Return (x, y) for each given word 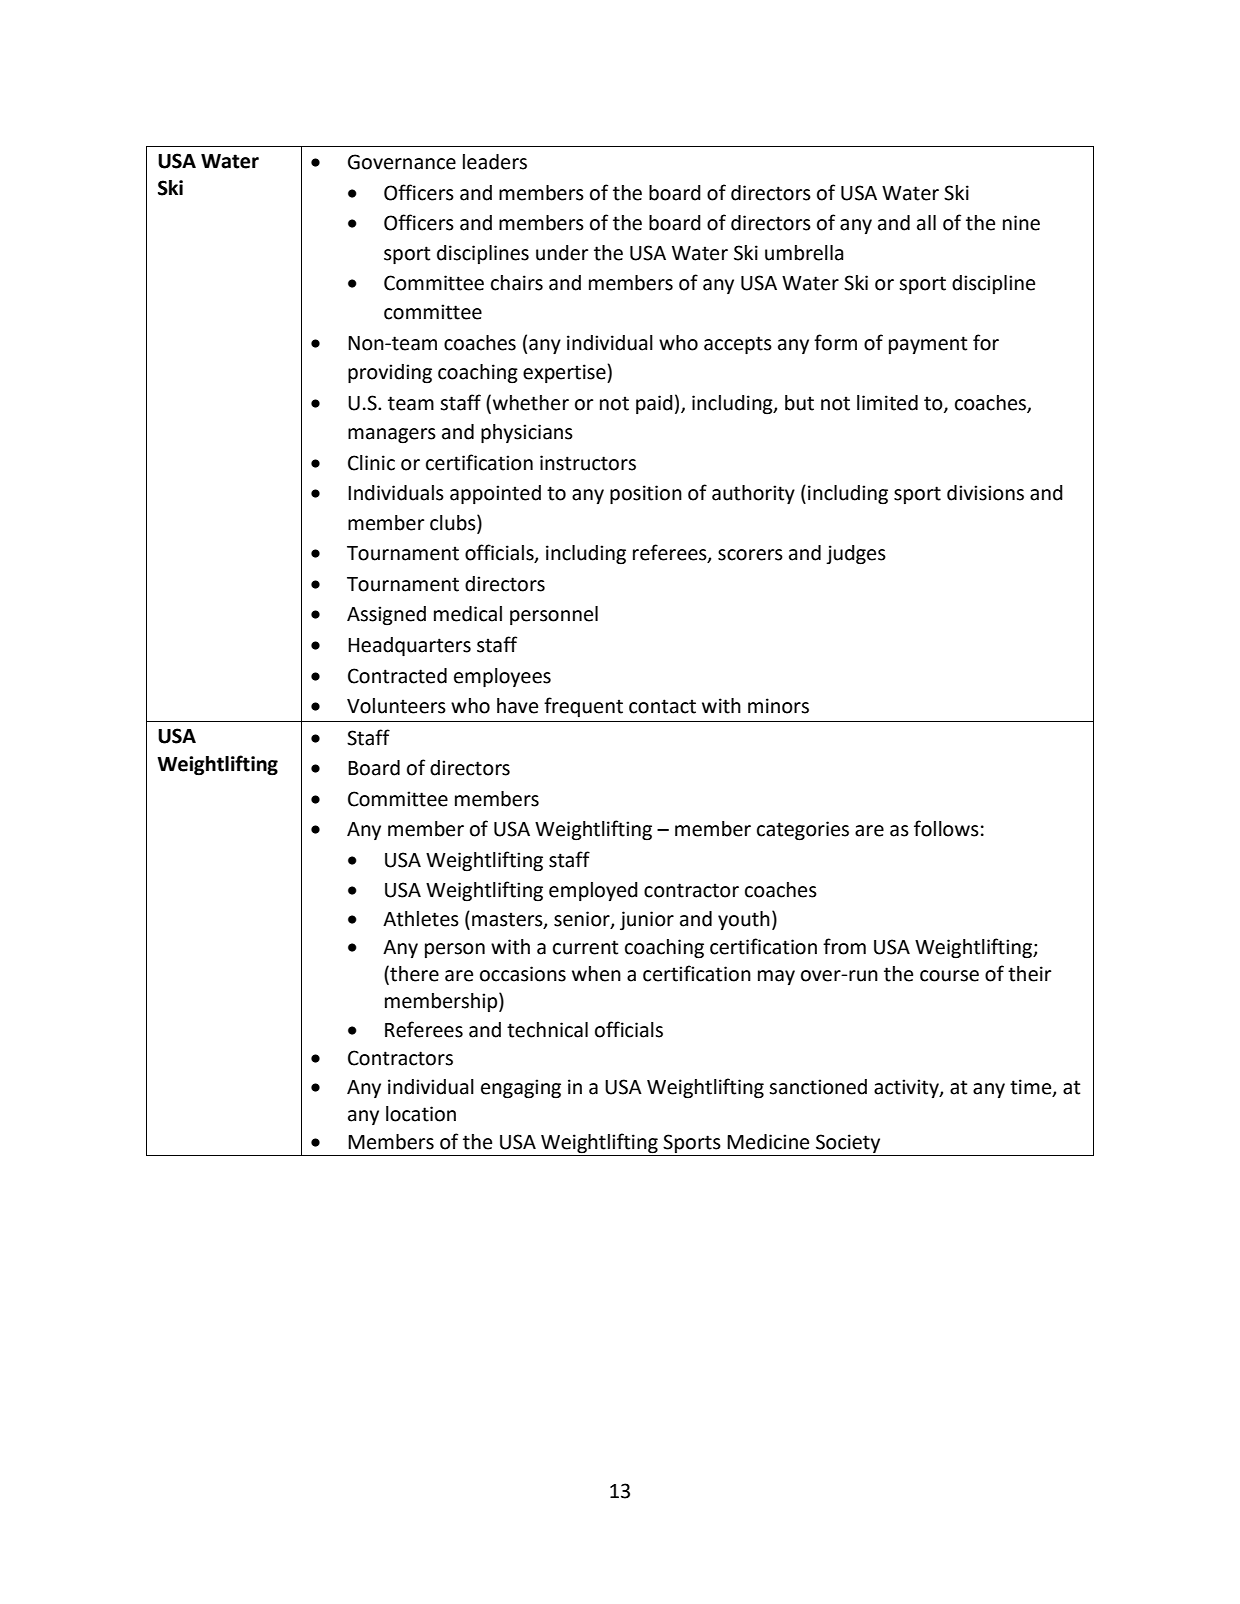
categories (803, 831)
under (562, 253)
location (421, 1114)
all (926, 223)
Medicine (768, 1142)
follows (946, 828)
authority (753, 494)
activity (907, 1088)
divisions (985, 493)
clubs (454, 522)
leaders (495, 162)
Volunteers (396, 706)
